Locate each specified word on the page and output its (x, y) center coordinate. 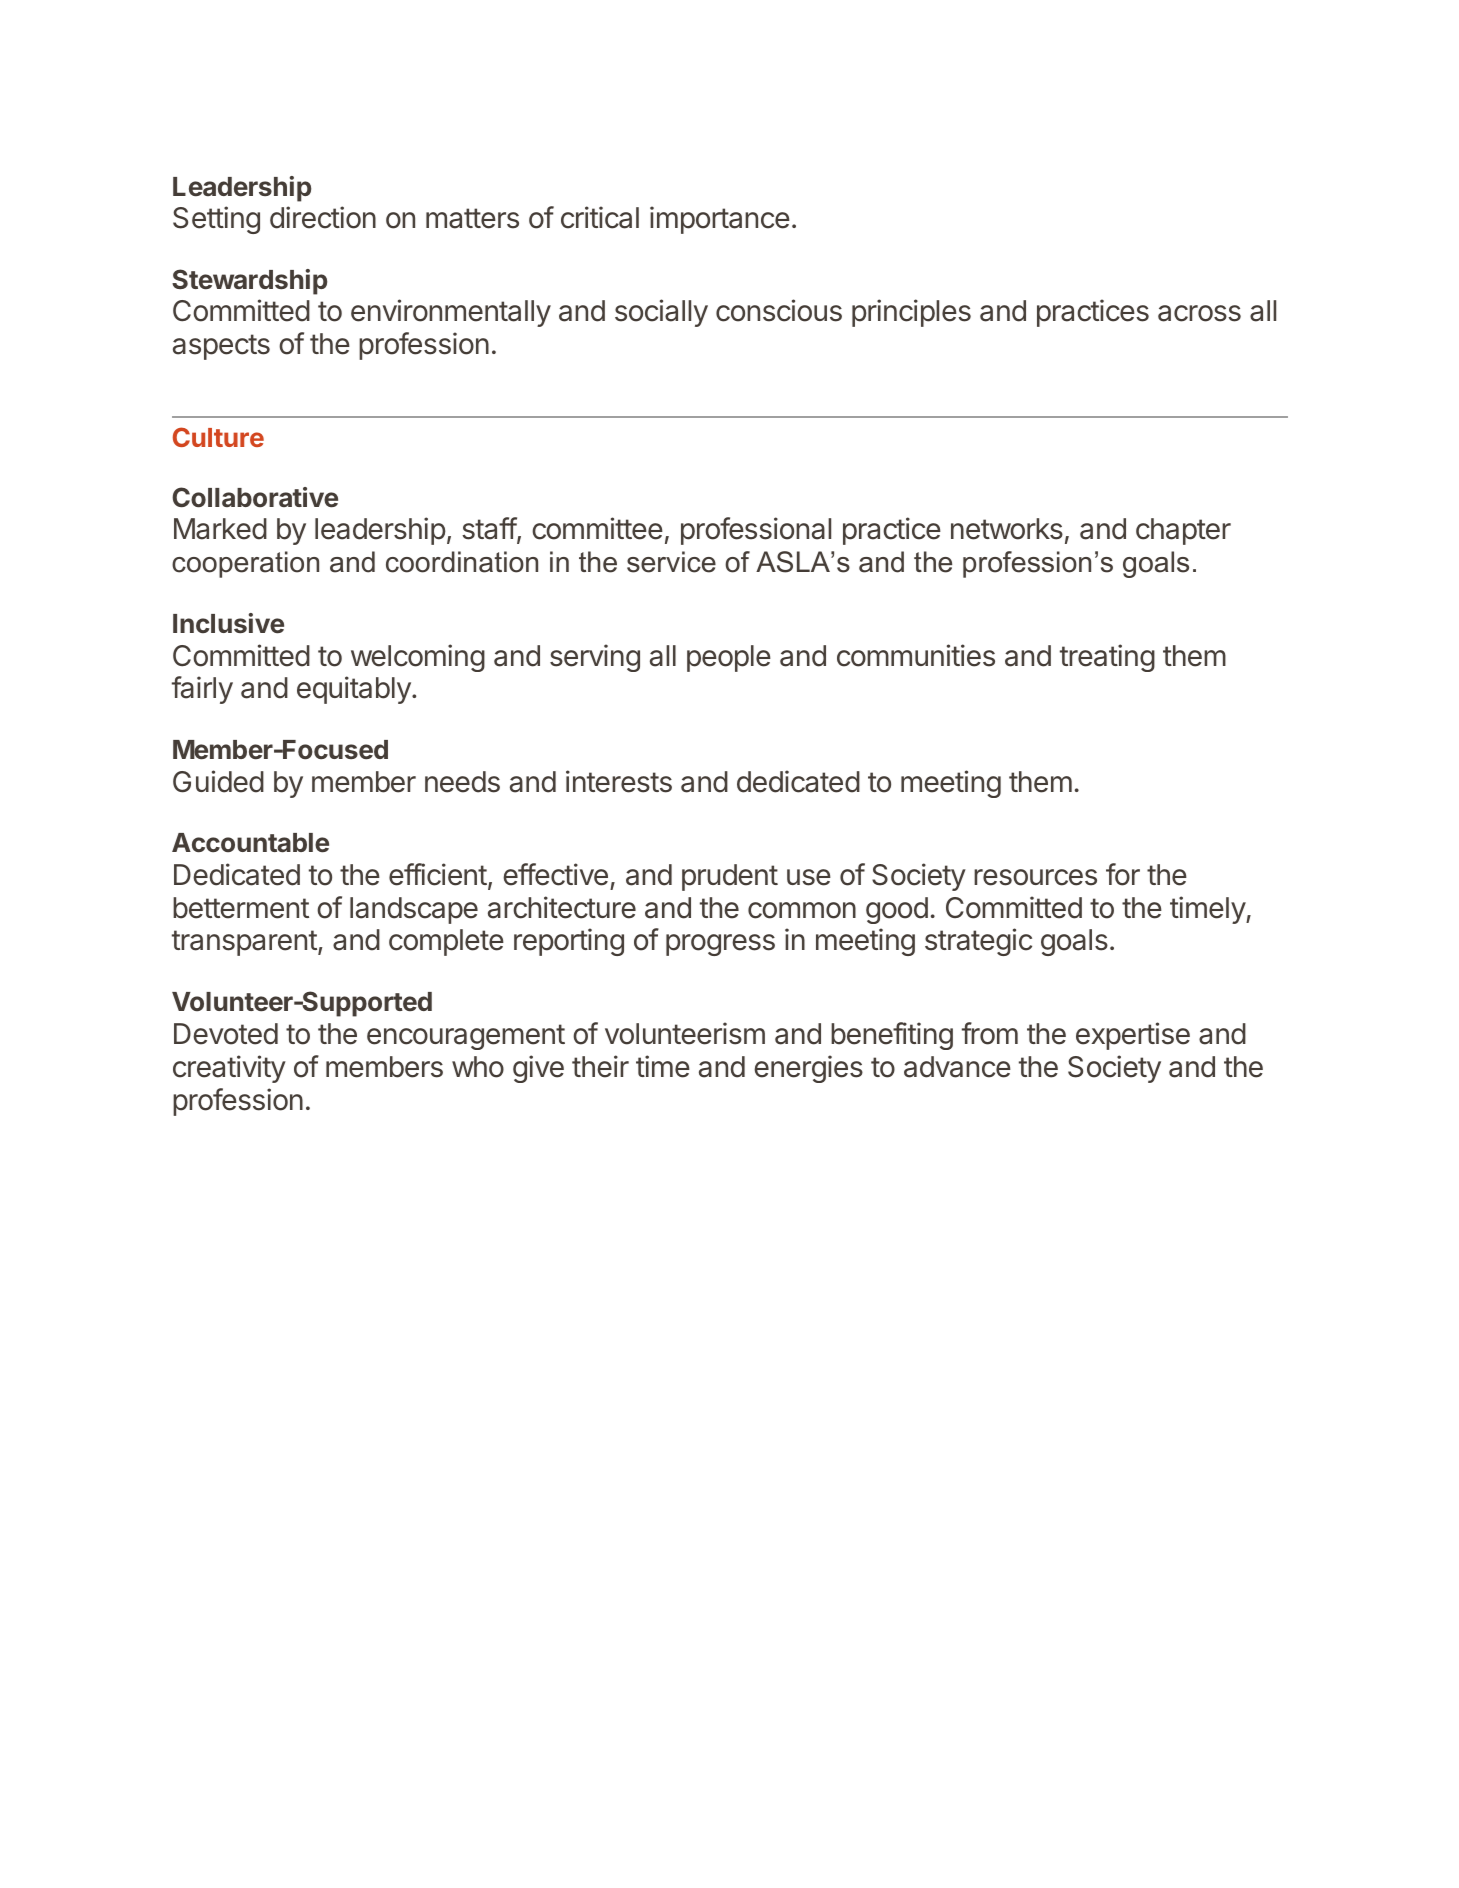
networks (1007, 529)
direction (323, 217)
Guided (218, 781)
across (1199, 313)
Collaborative (255, 497)
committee (597, 528)
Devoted (226, 1034)
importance (720, 220)
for (1123, 874)
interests (619, 781)
